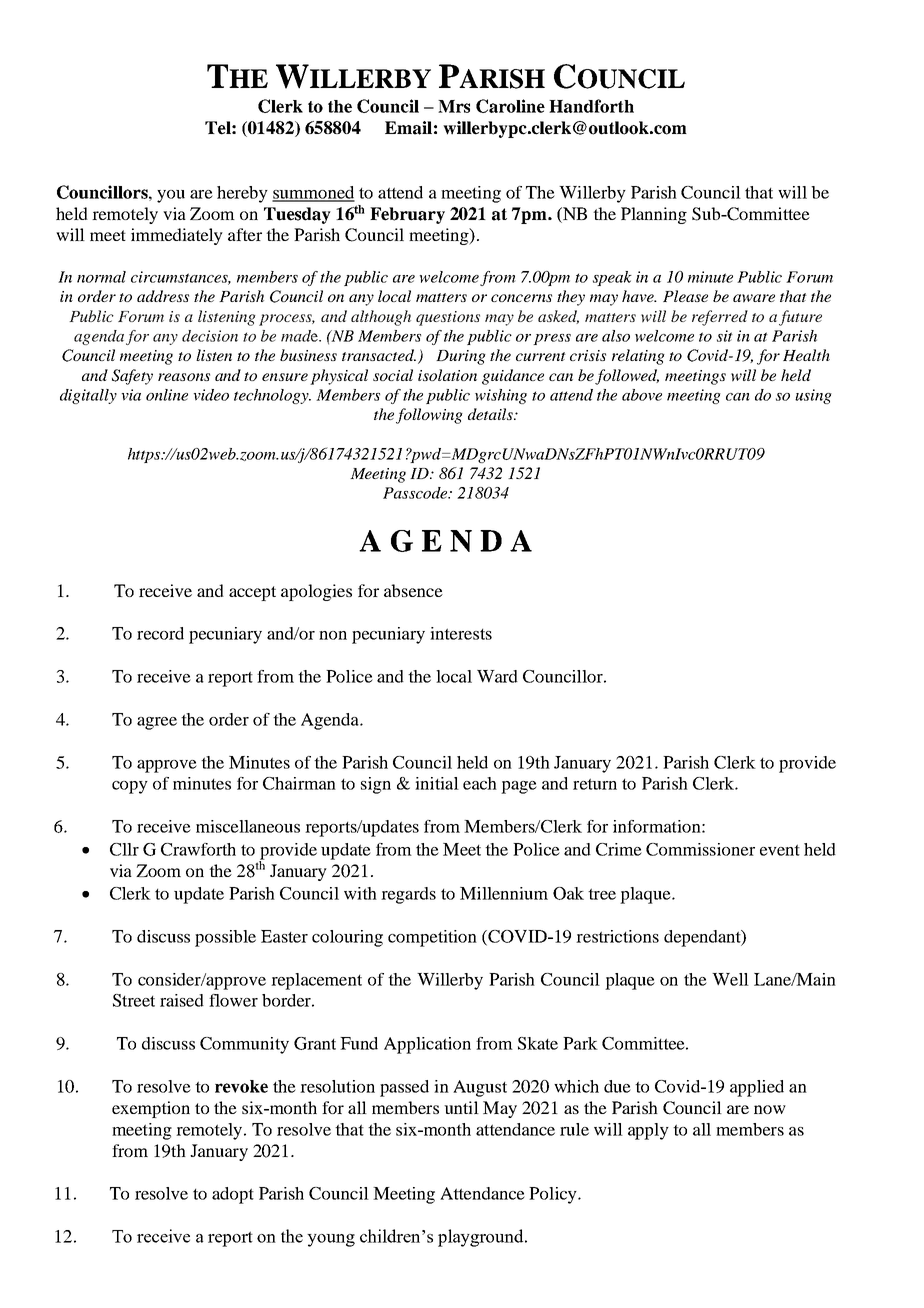 This image has height=1308, width=924. What do you see at coordinates (813, 396) in the image?
I see `using` at bounding box center [813, 396].
